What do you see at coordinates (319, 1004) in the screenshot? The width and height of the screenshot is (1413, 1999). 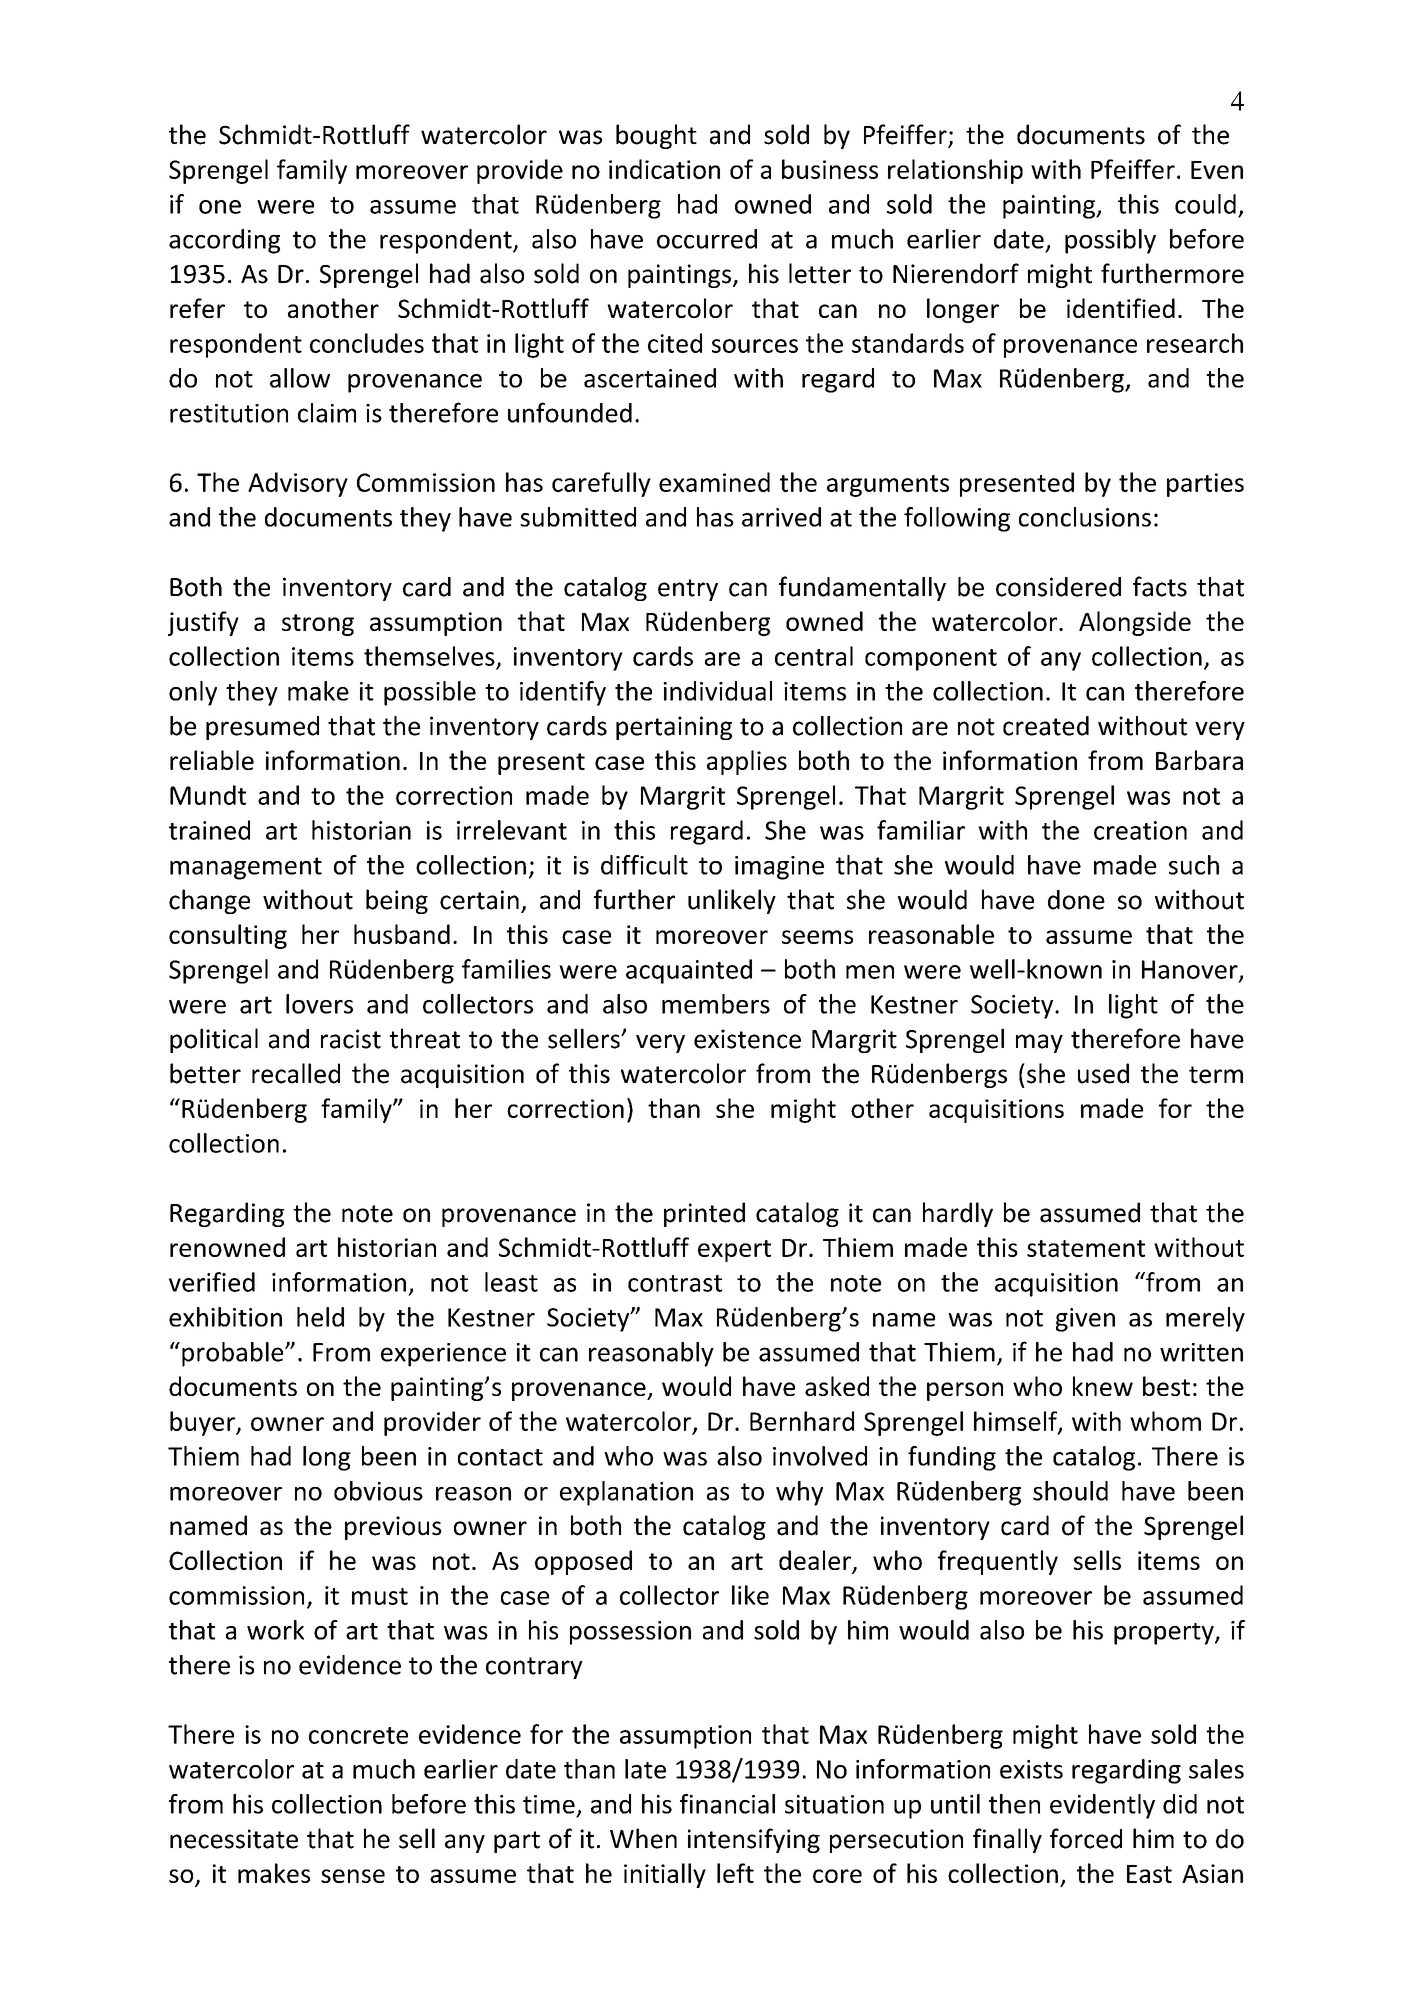 I see `lovers` at bounding box center [319, 1004].
